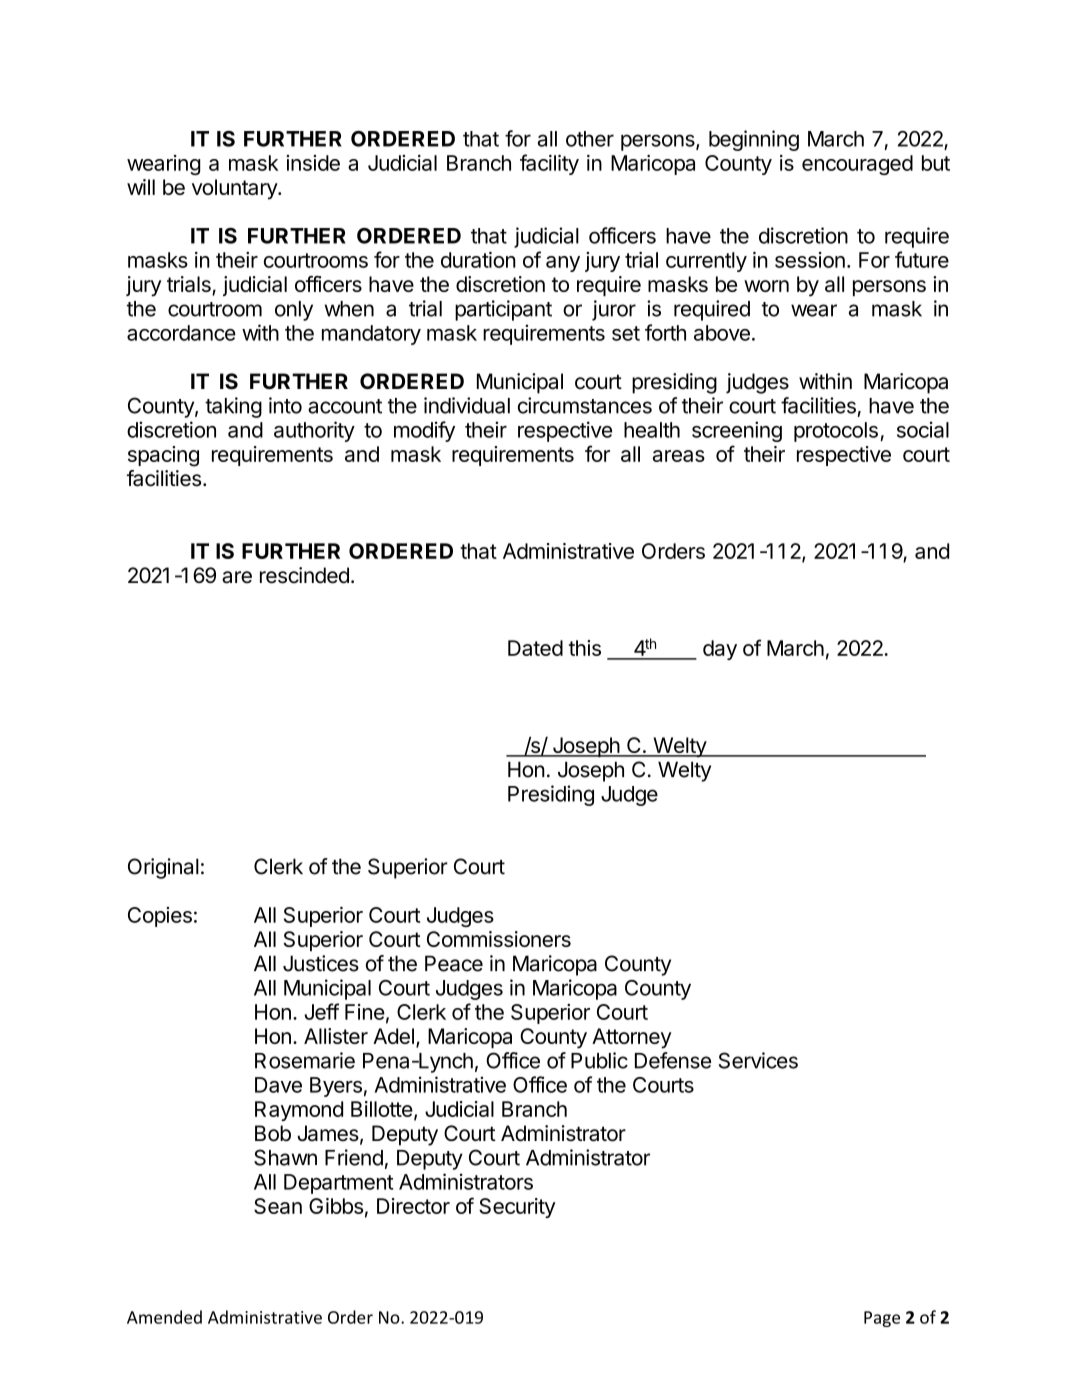  I want to click on Copies, so click(160, 917).
